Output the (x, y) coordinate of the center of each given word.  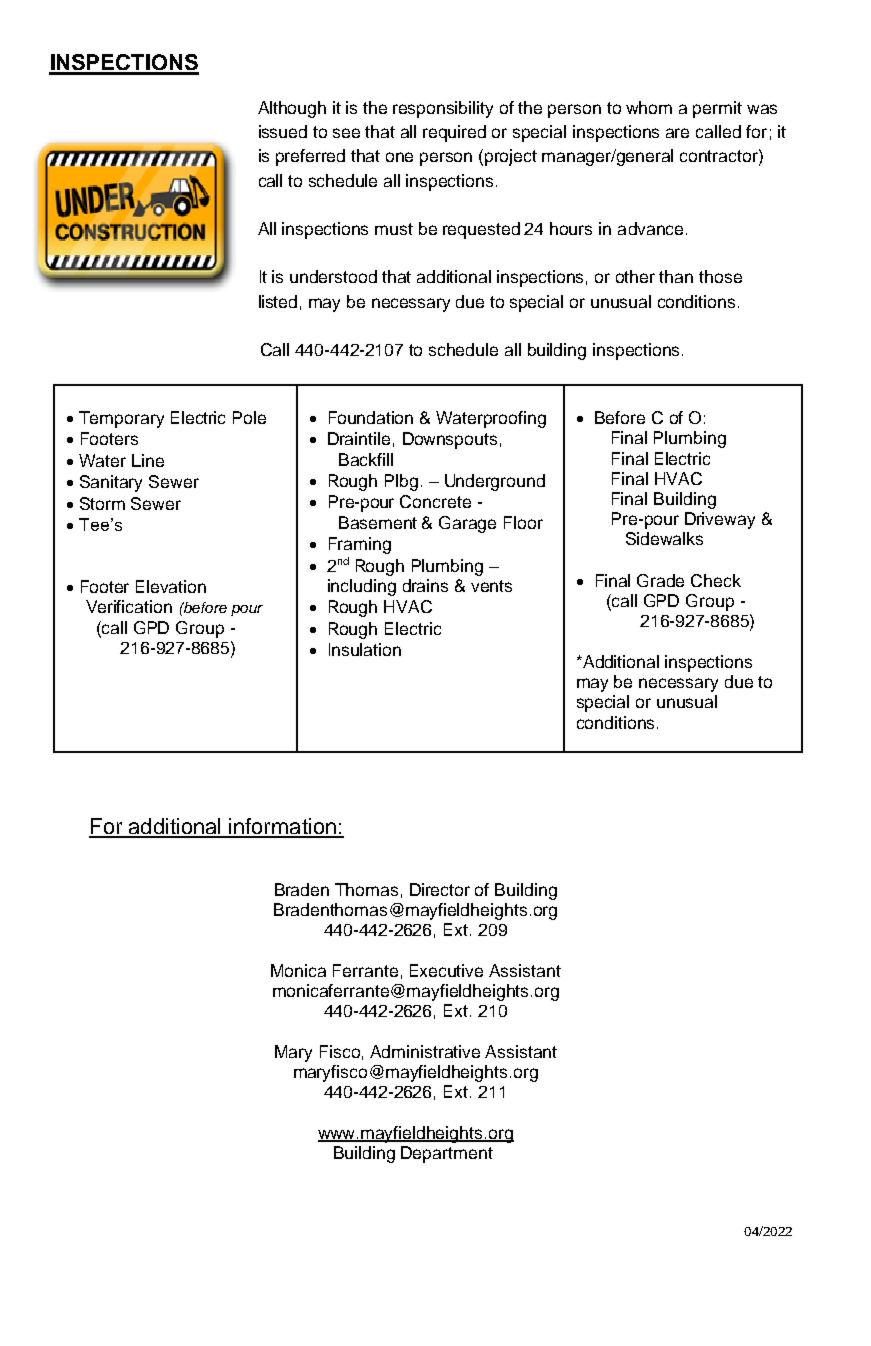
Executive (446, 970)
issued (283, 131)
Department (447, 1154)
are (677, 133)
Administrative (425, 1051)
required (454, 133)
